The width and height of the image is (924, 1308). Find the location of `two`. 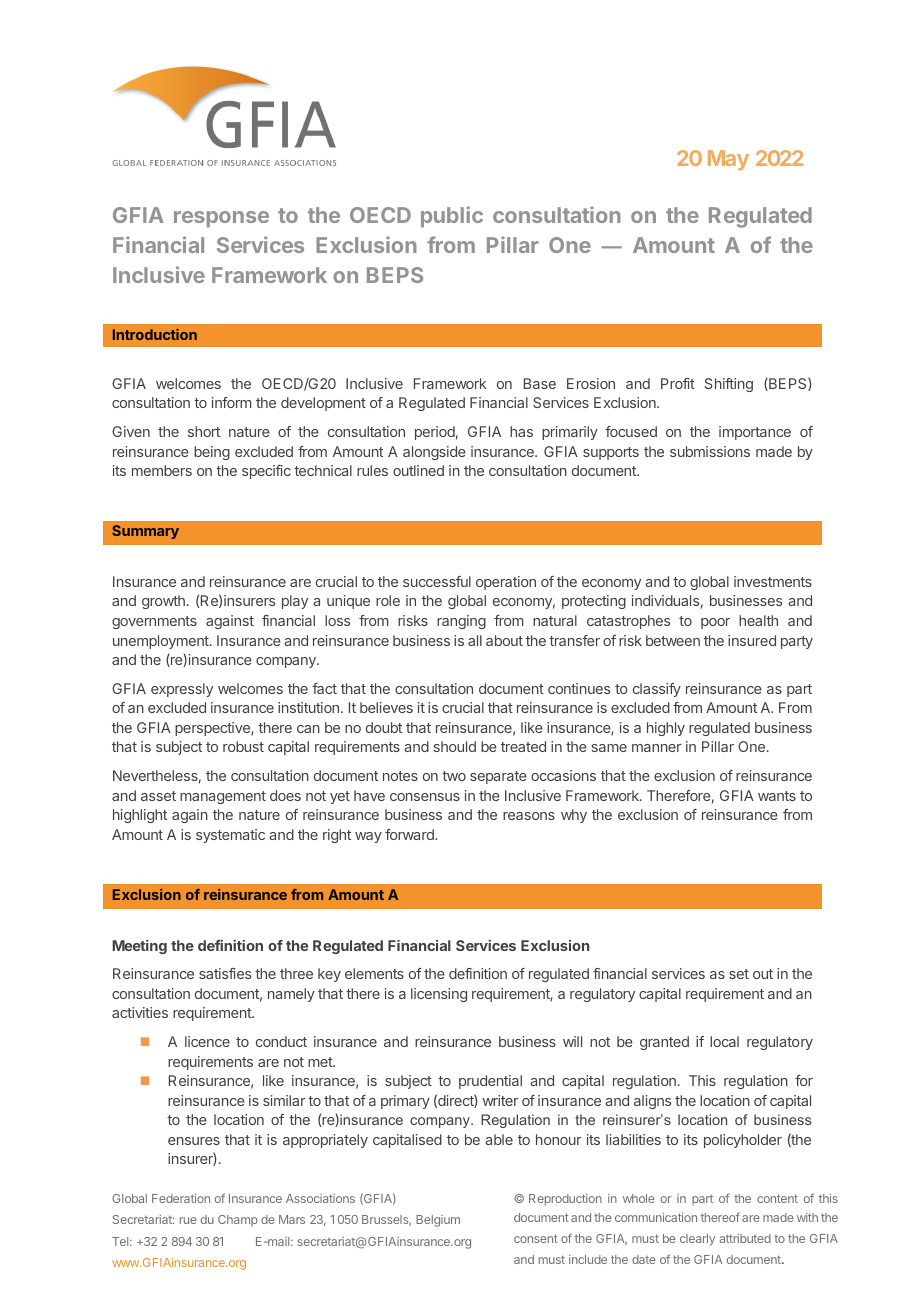

two is located at coordinates (454, 776).
